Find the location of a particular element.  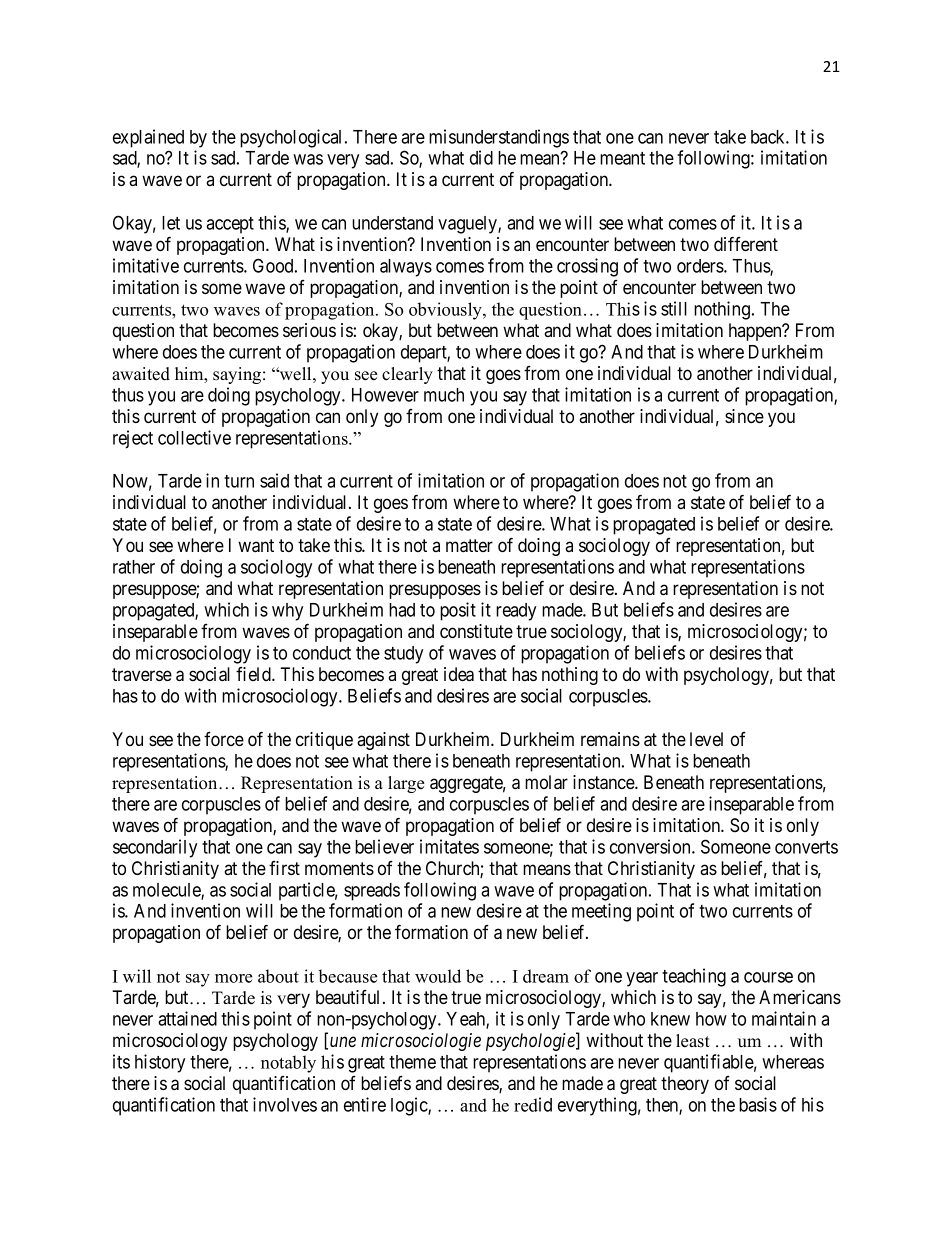

theory is located at coordinates (685, 1085).
